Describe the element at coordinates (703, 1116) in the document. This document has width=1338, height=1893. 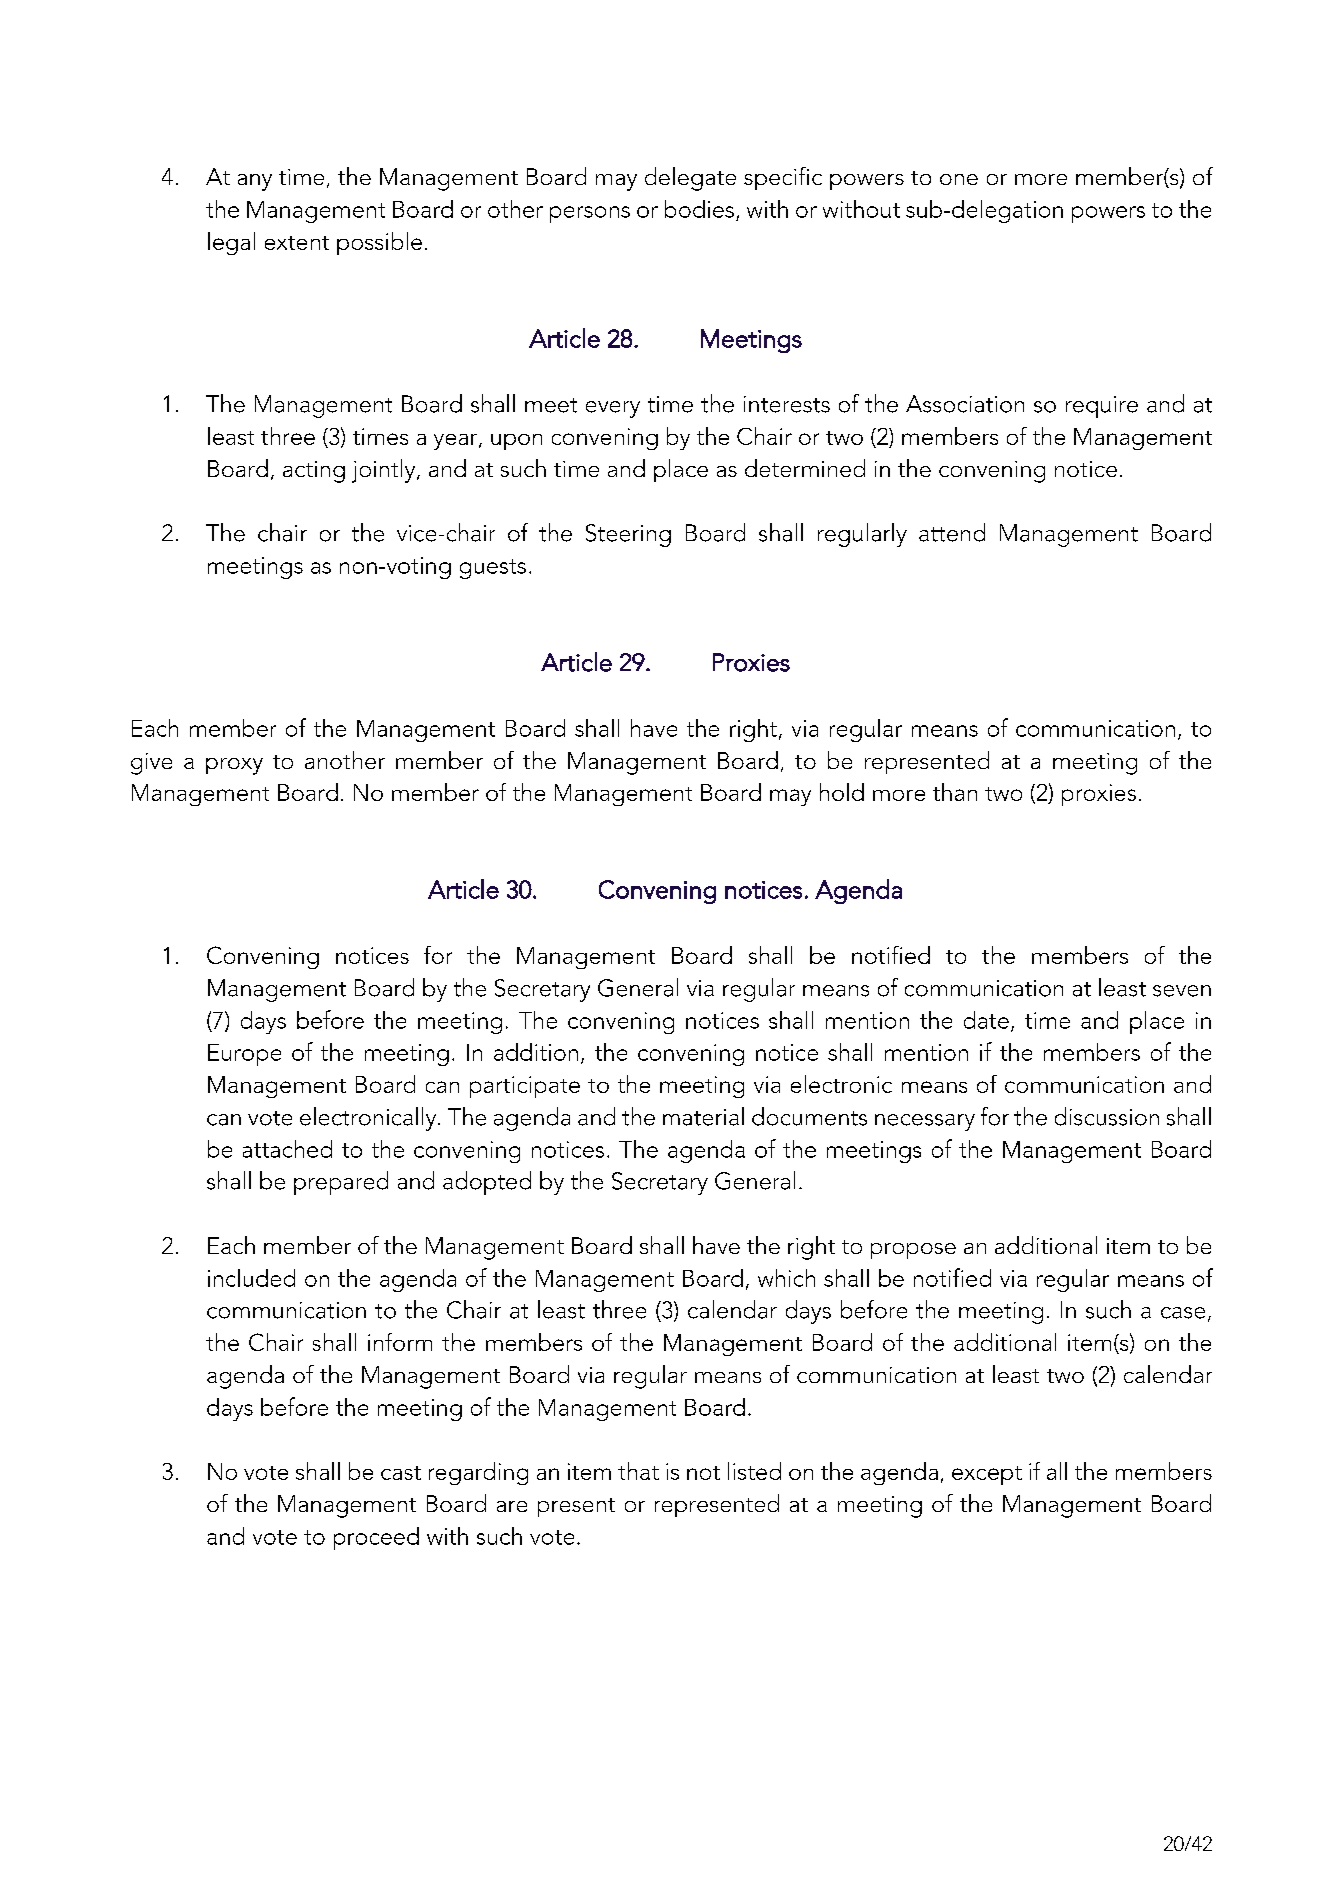
I see `material` at that location.
